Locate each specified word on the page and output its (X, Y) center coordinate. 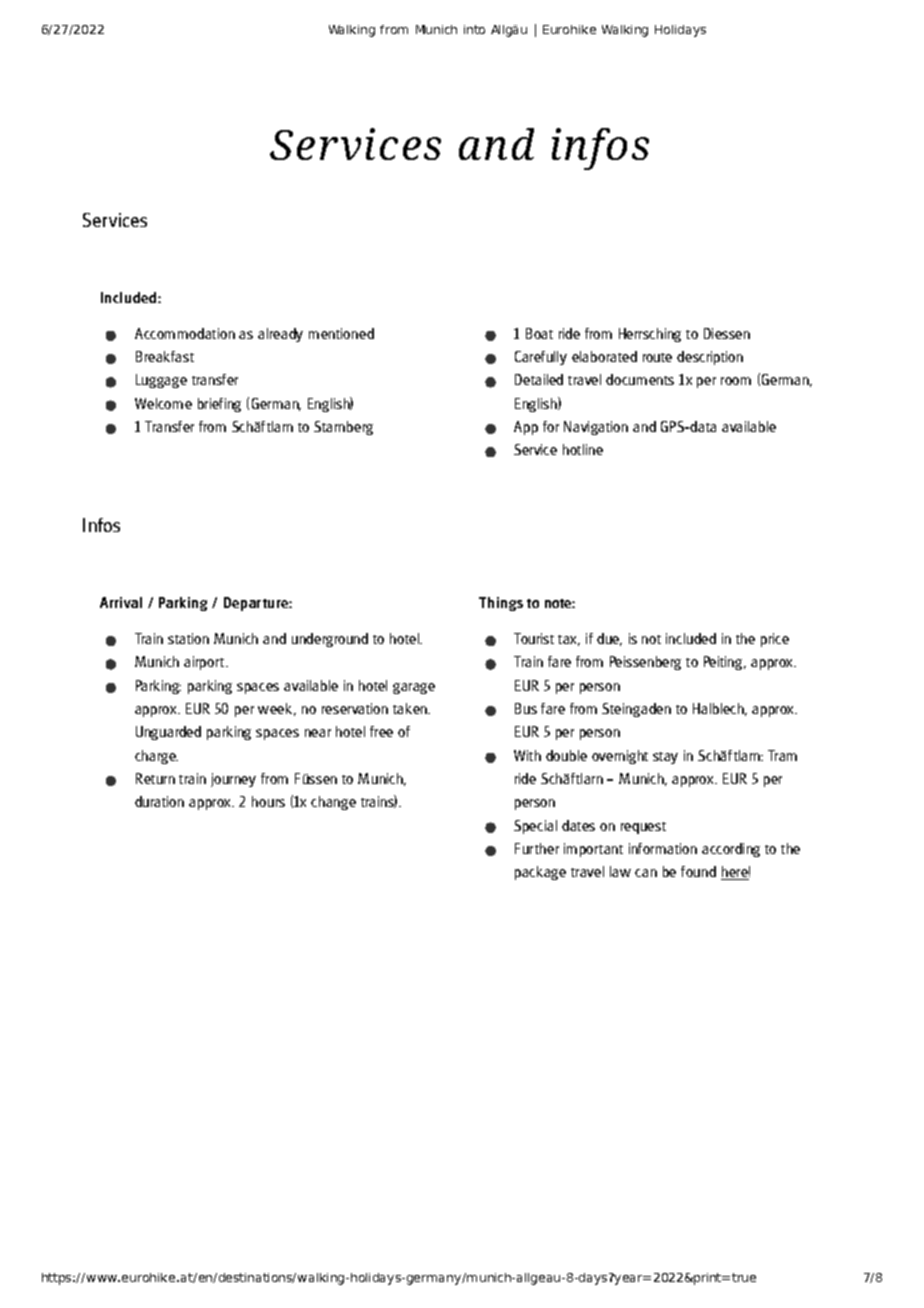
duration (159, 801)
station (188, 638)
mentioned (341, 333)
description (710, 358)
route (657, 357)
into (474, 29)
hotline (583, 449)
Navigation (596, 428)
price (775, 640)
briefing (219, 405)
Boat (539, 333)
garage (414, 688)
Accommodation (185, 333)
